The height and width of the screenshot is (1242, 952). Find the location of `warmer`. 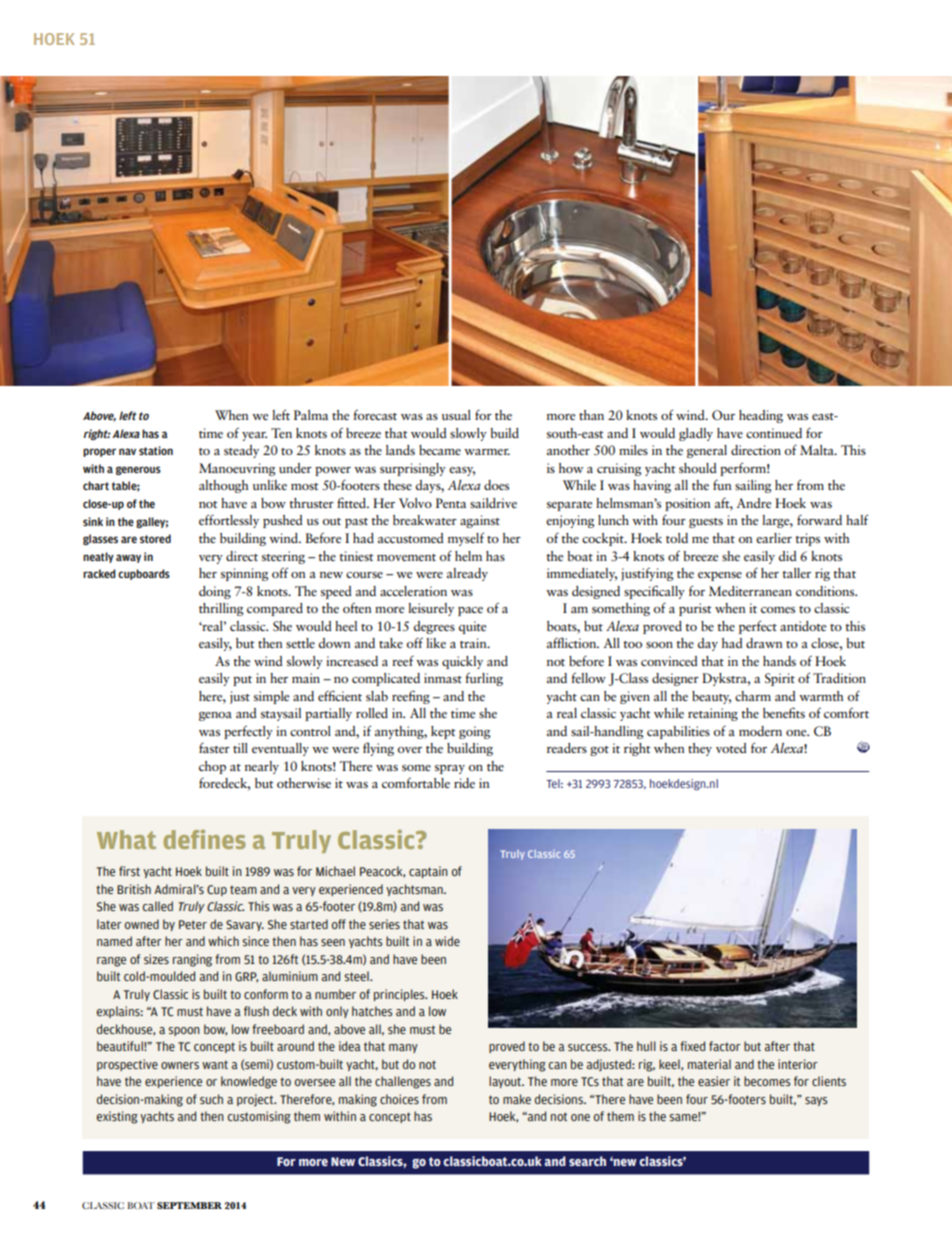

warmer is located at coordinates (487, 452).
